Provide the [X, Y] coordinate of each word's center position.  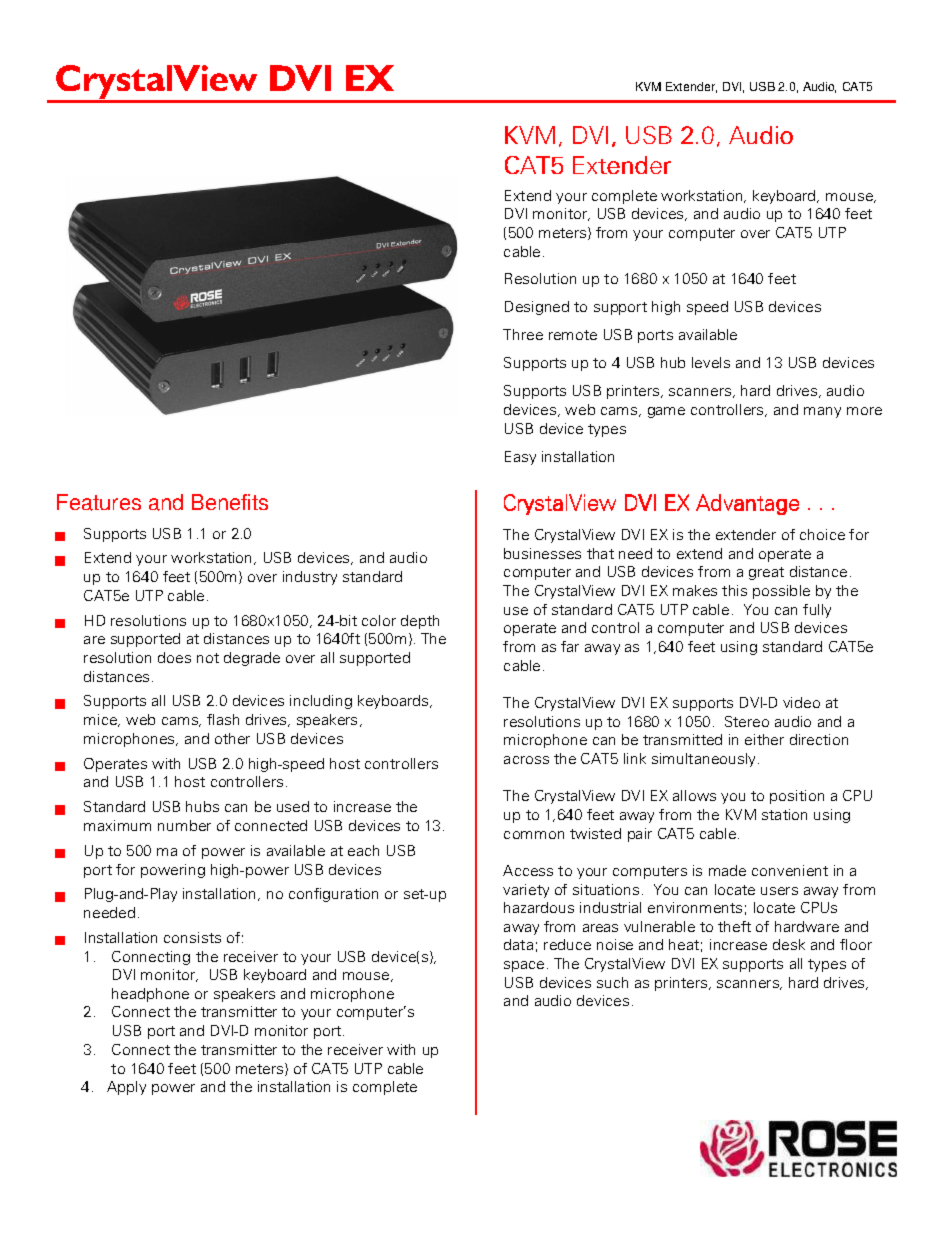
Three [523, 334]
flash [223, 719]
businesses [542, 553]
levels [711, 362]
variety [526, 891]
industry [310, 578]
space [524, 966]
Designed [537, 308]
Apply [126, 1088]
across [526, 760]
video [801, 702]
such [612, 982]
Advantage [747, 504]
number [184, 825]
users [779, 891]
